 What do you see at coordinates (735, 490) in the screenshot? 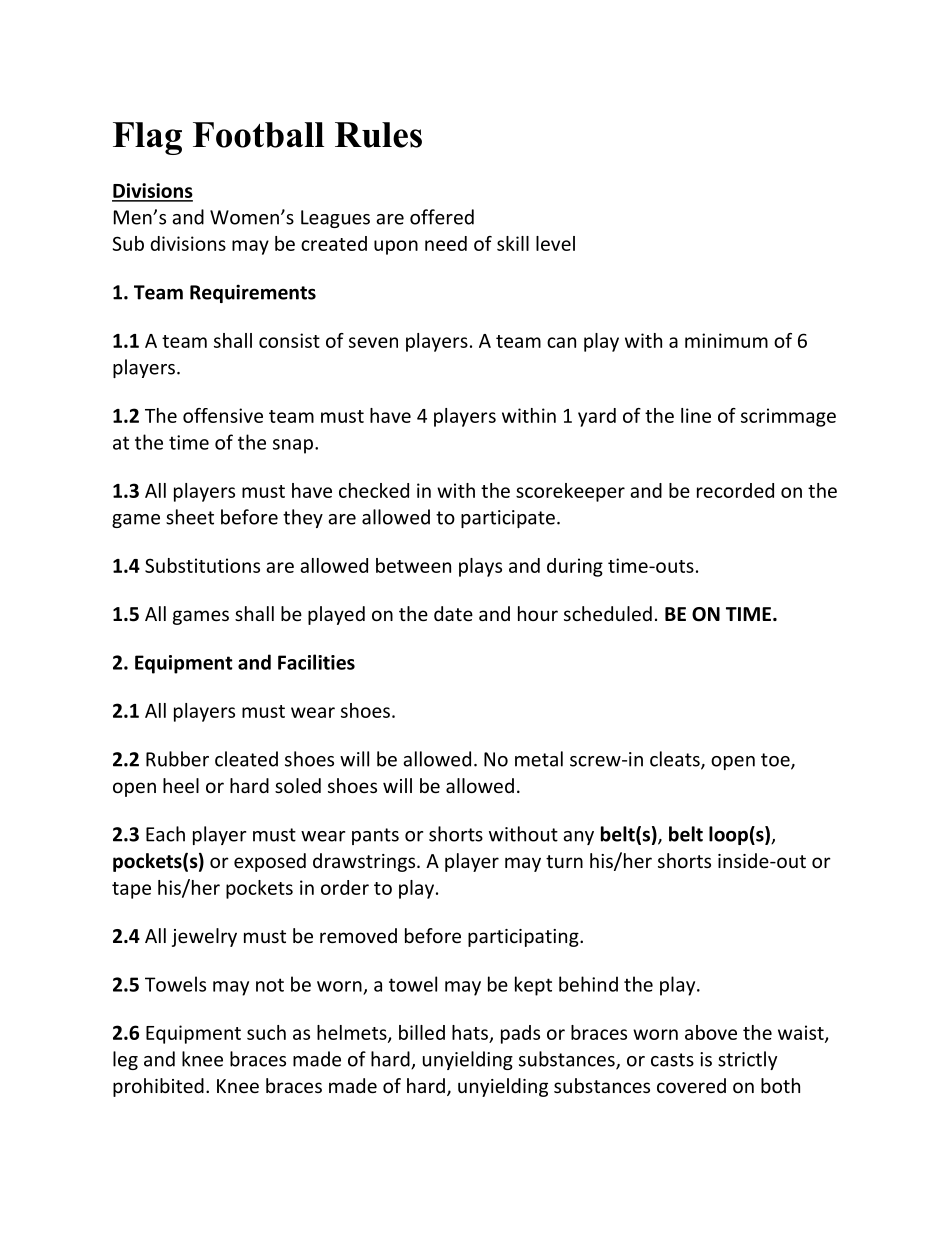
I see `recorded` at bounding box center [735, 490].
